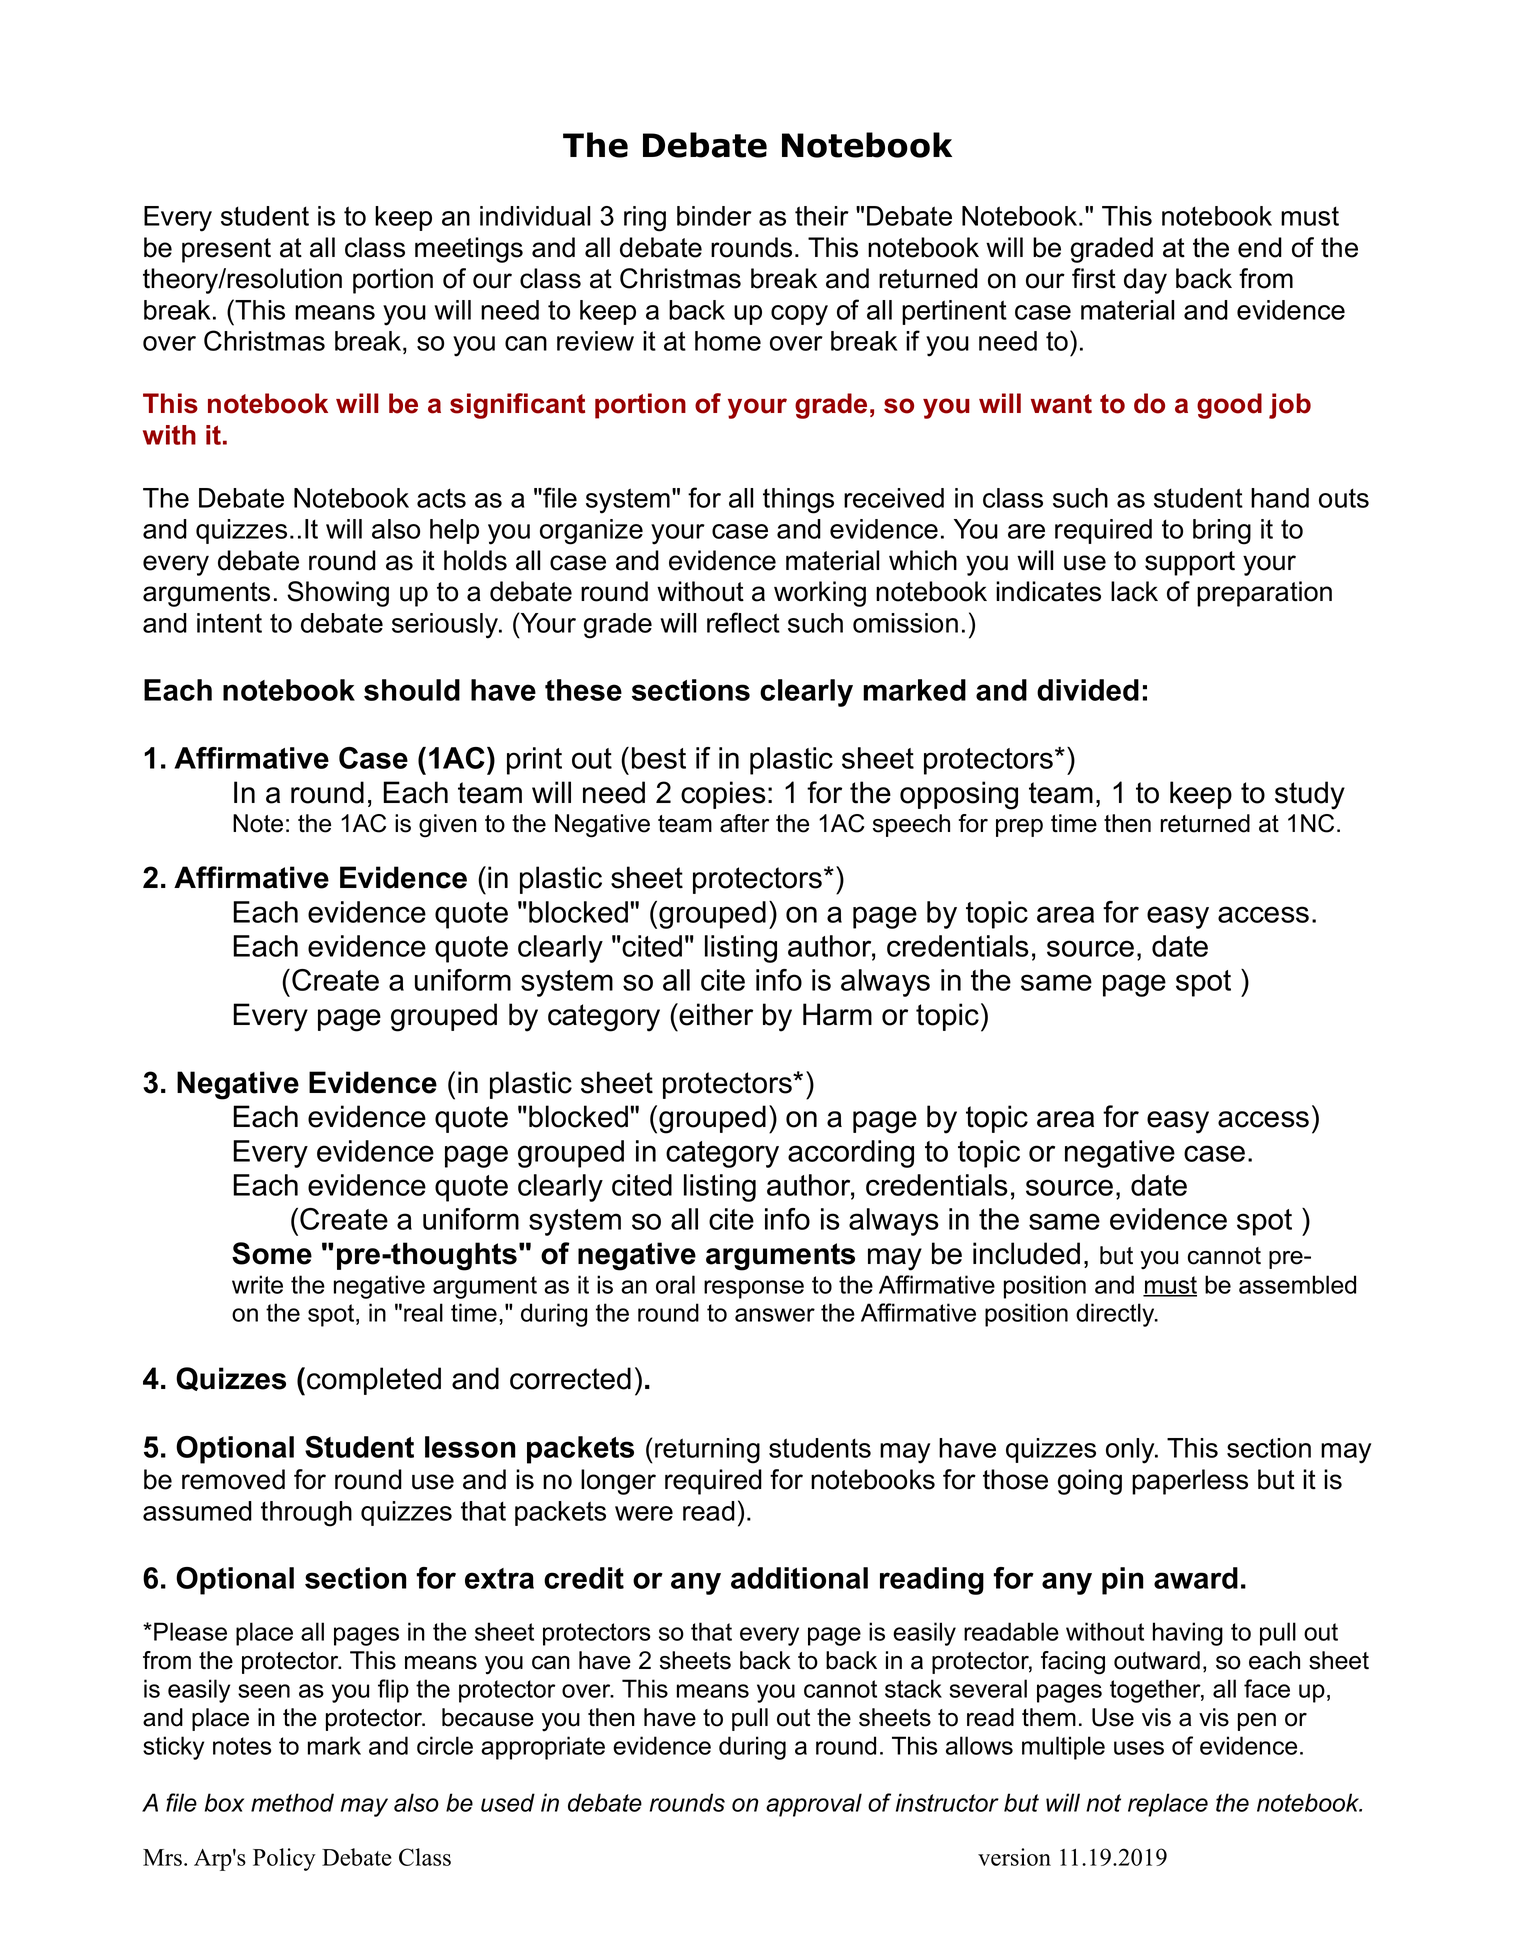 This screenshot has height=1960, width=1515. I want to click on study, so click(1310, 795).
